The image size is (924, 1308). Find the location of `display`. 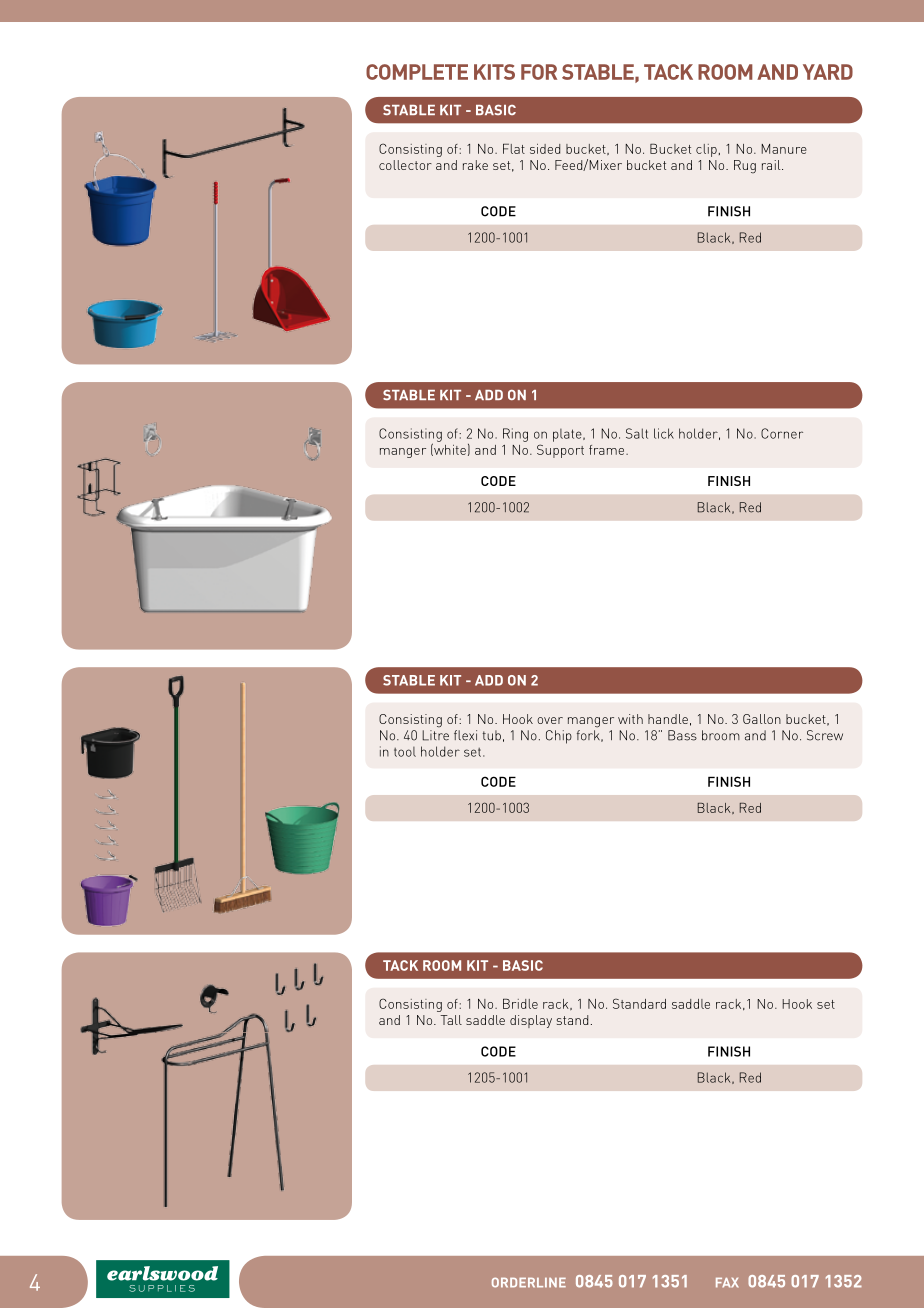

display is located at coordinates (531, 1021).
